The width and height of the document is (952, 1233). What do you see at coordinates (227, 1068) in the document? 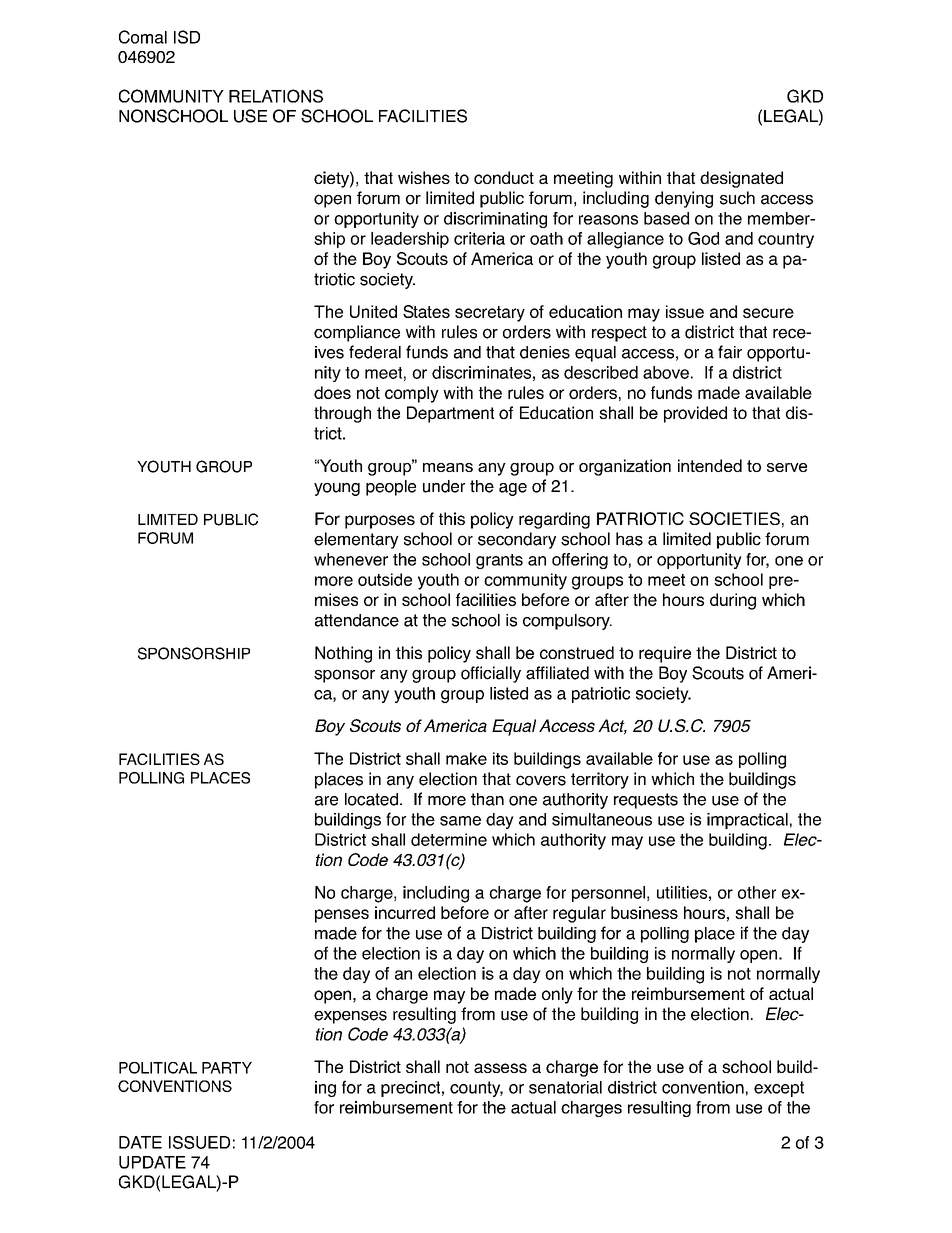
I see `PARTY` at bounding box center [227, 1068].
